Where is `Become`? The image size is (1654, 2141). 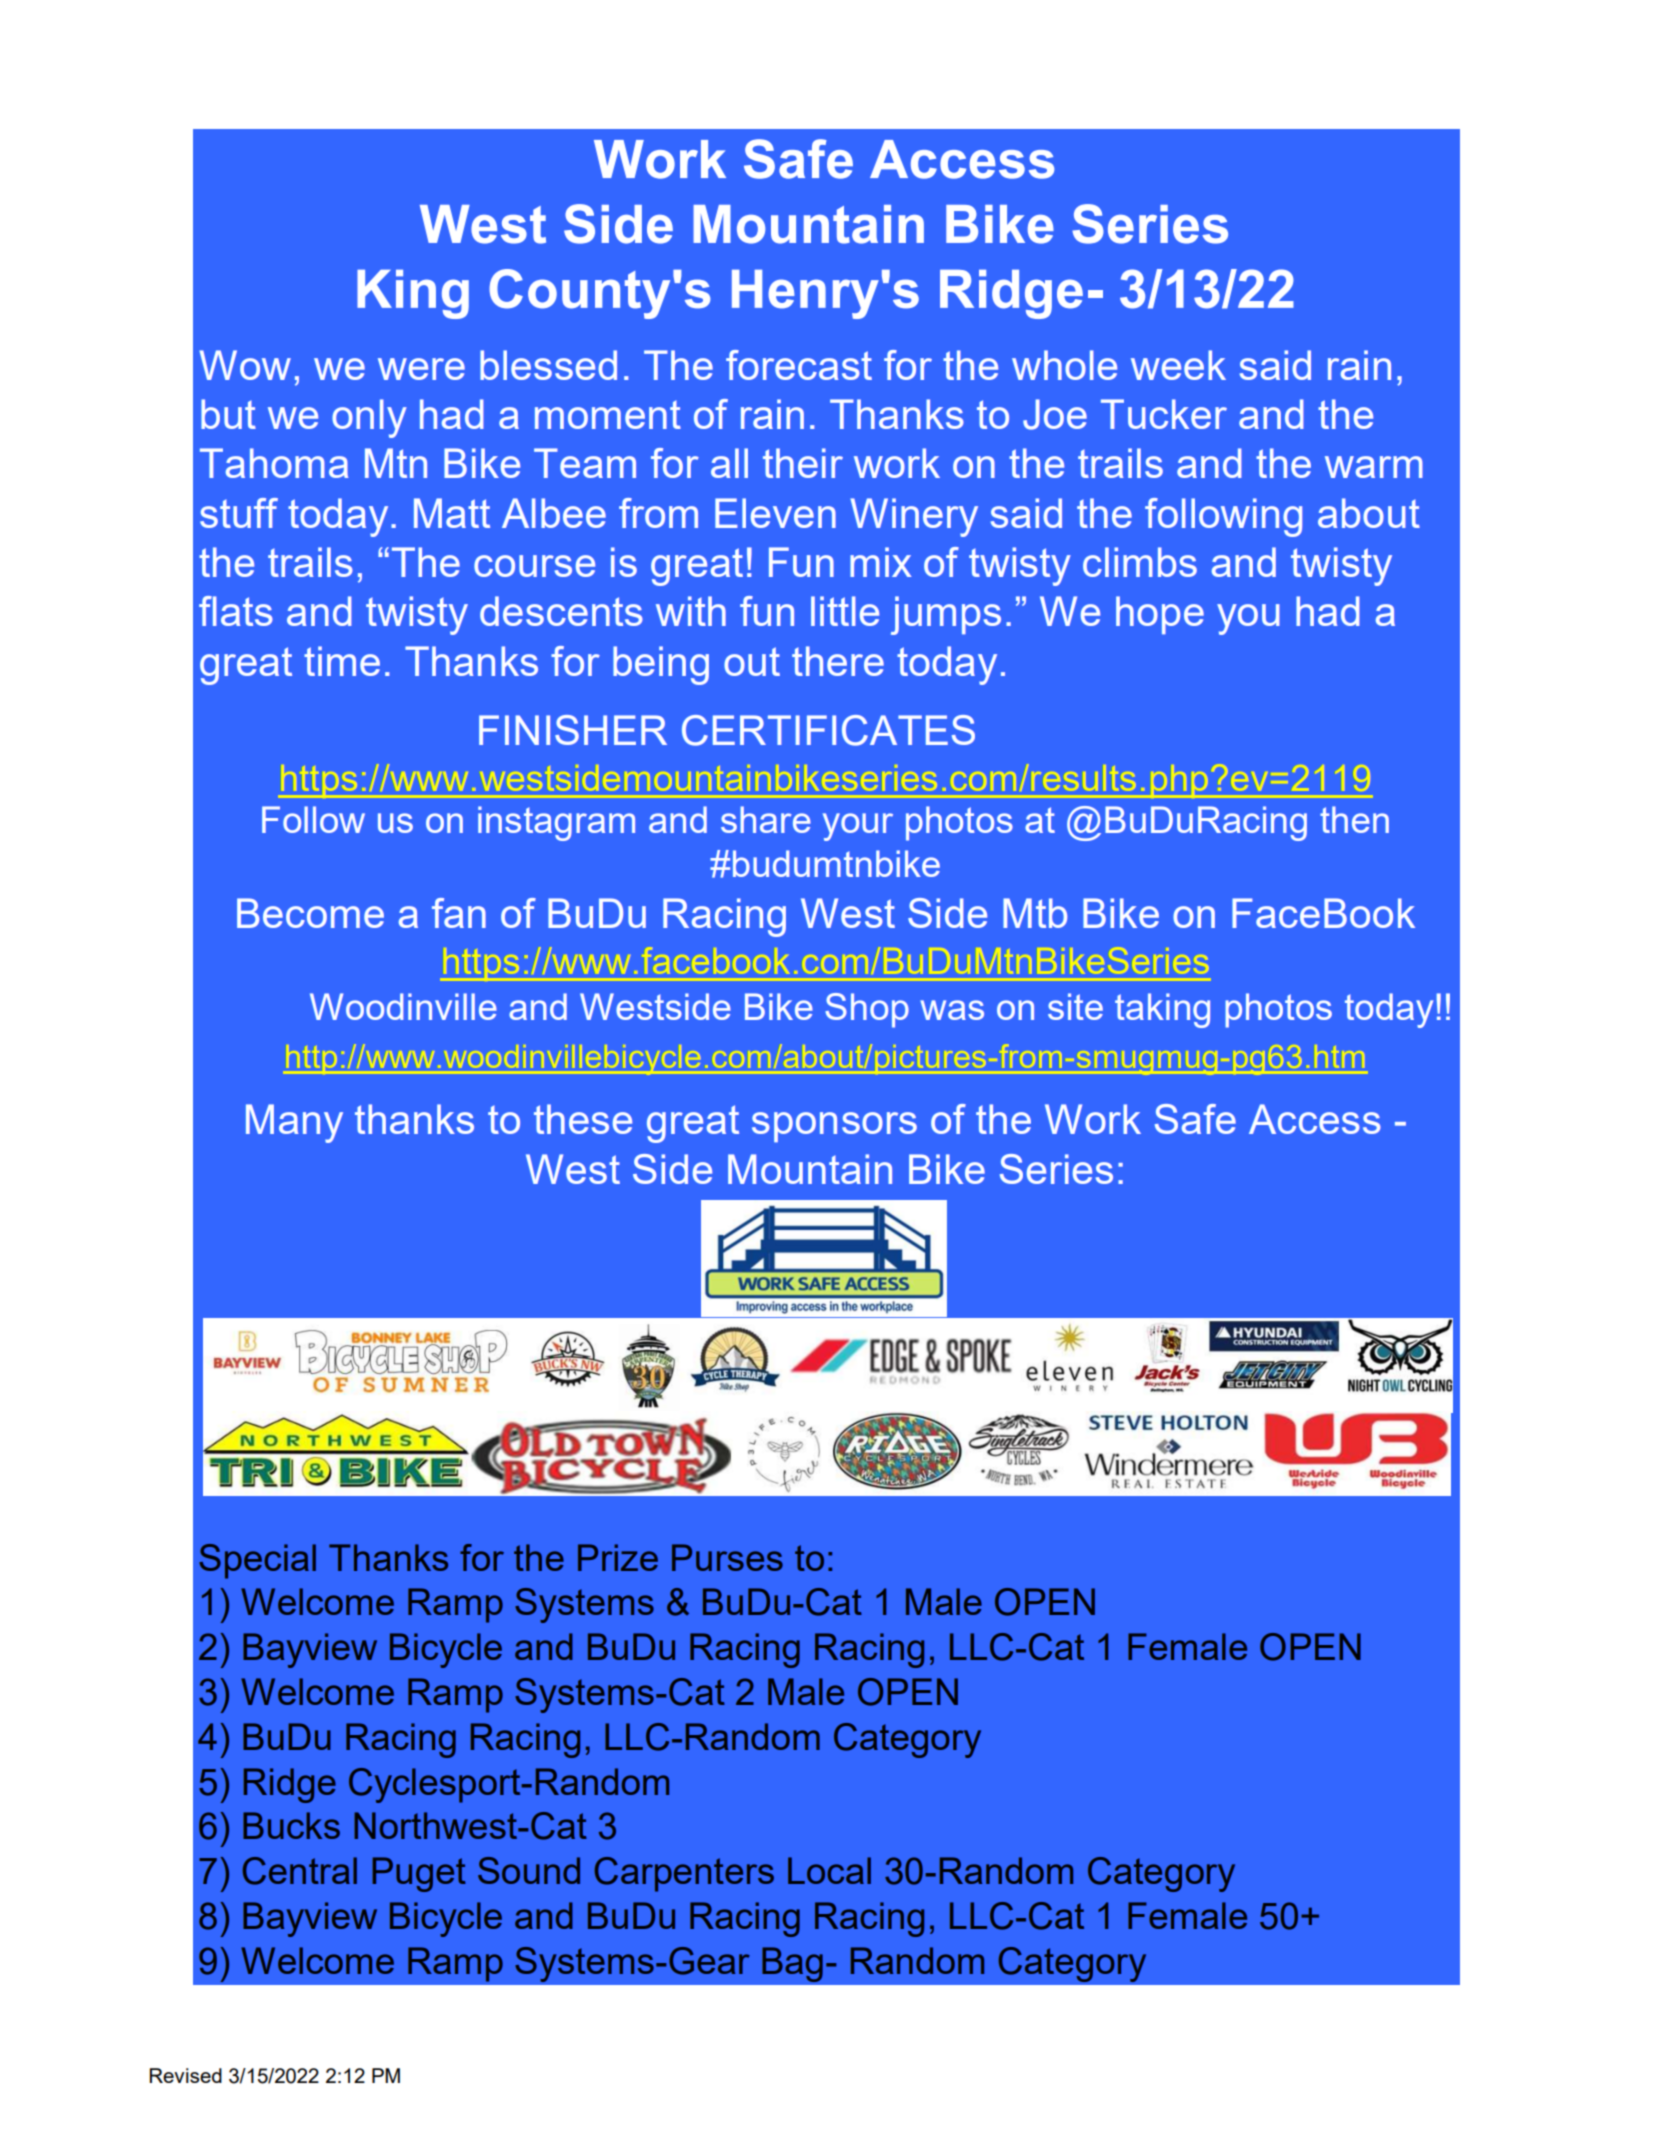 Become is located at coordinates (310, 913).
